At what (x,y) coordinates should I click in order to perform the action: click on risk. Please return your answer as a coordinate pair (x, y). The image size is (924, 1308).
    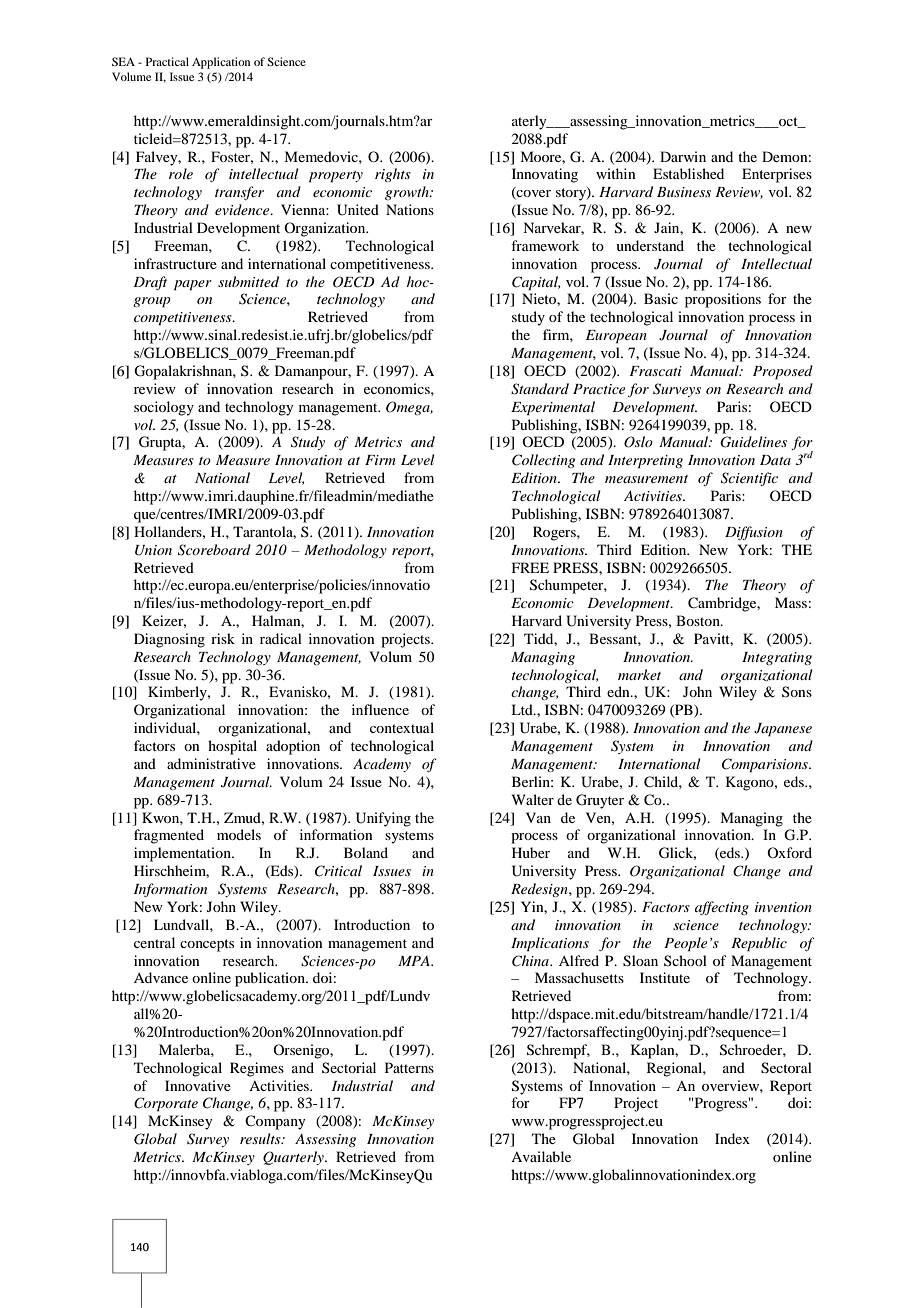
    Looking at the image, I should click on (223, 638).
